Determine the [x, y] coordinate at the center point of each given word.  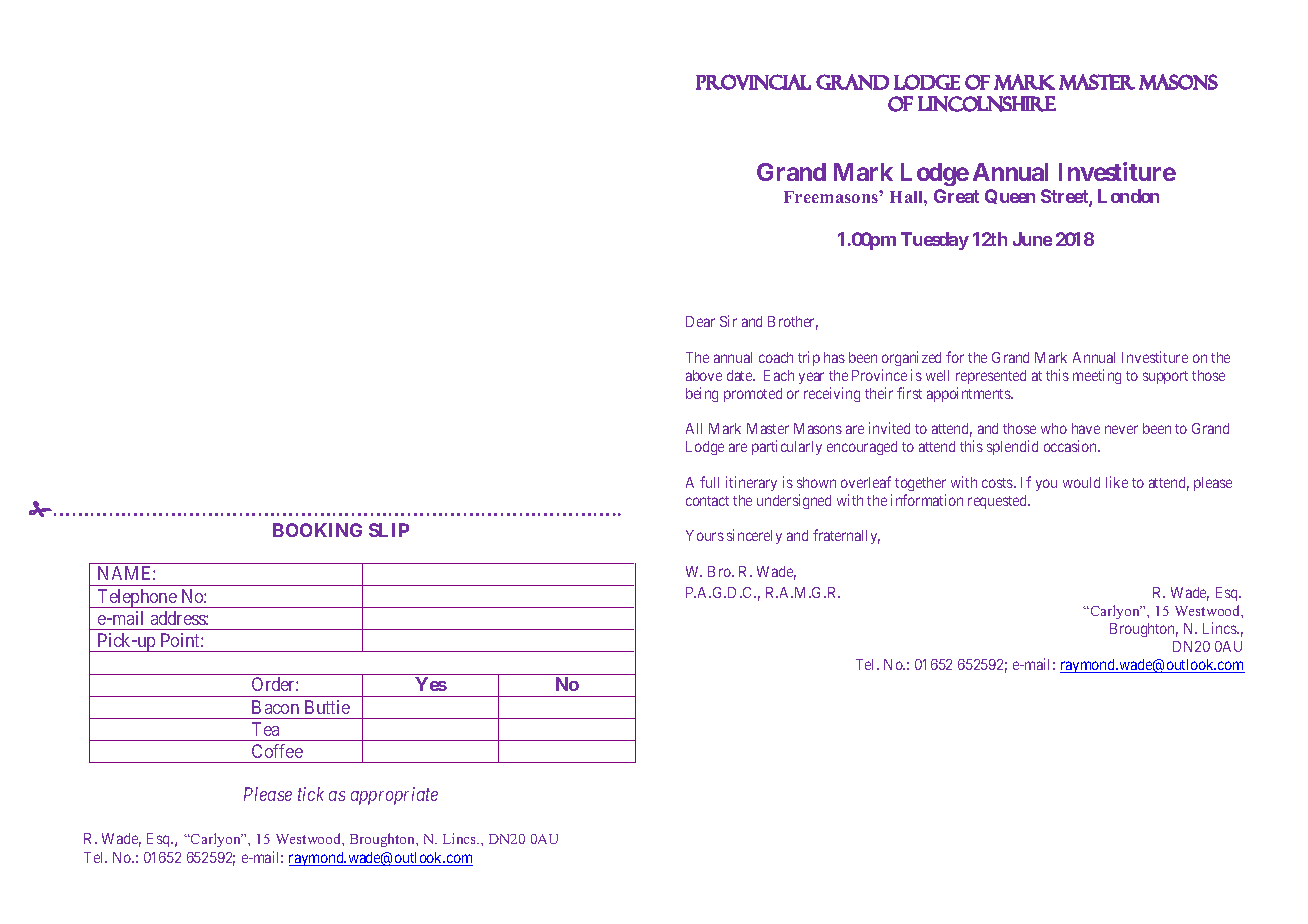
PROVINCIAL [753, 82]
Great [956, 196]
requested [999, 502]
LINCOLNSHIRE [987, 104]
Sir [728, 321]
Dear [700, 321]
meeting [1097, 376]
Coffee [277, 751]
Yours [705, 535]
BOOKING [317, 530]
